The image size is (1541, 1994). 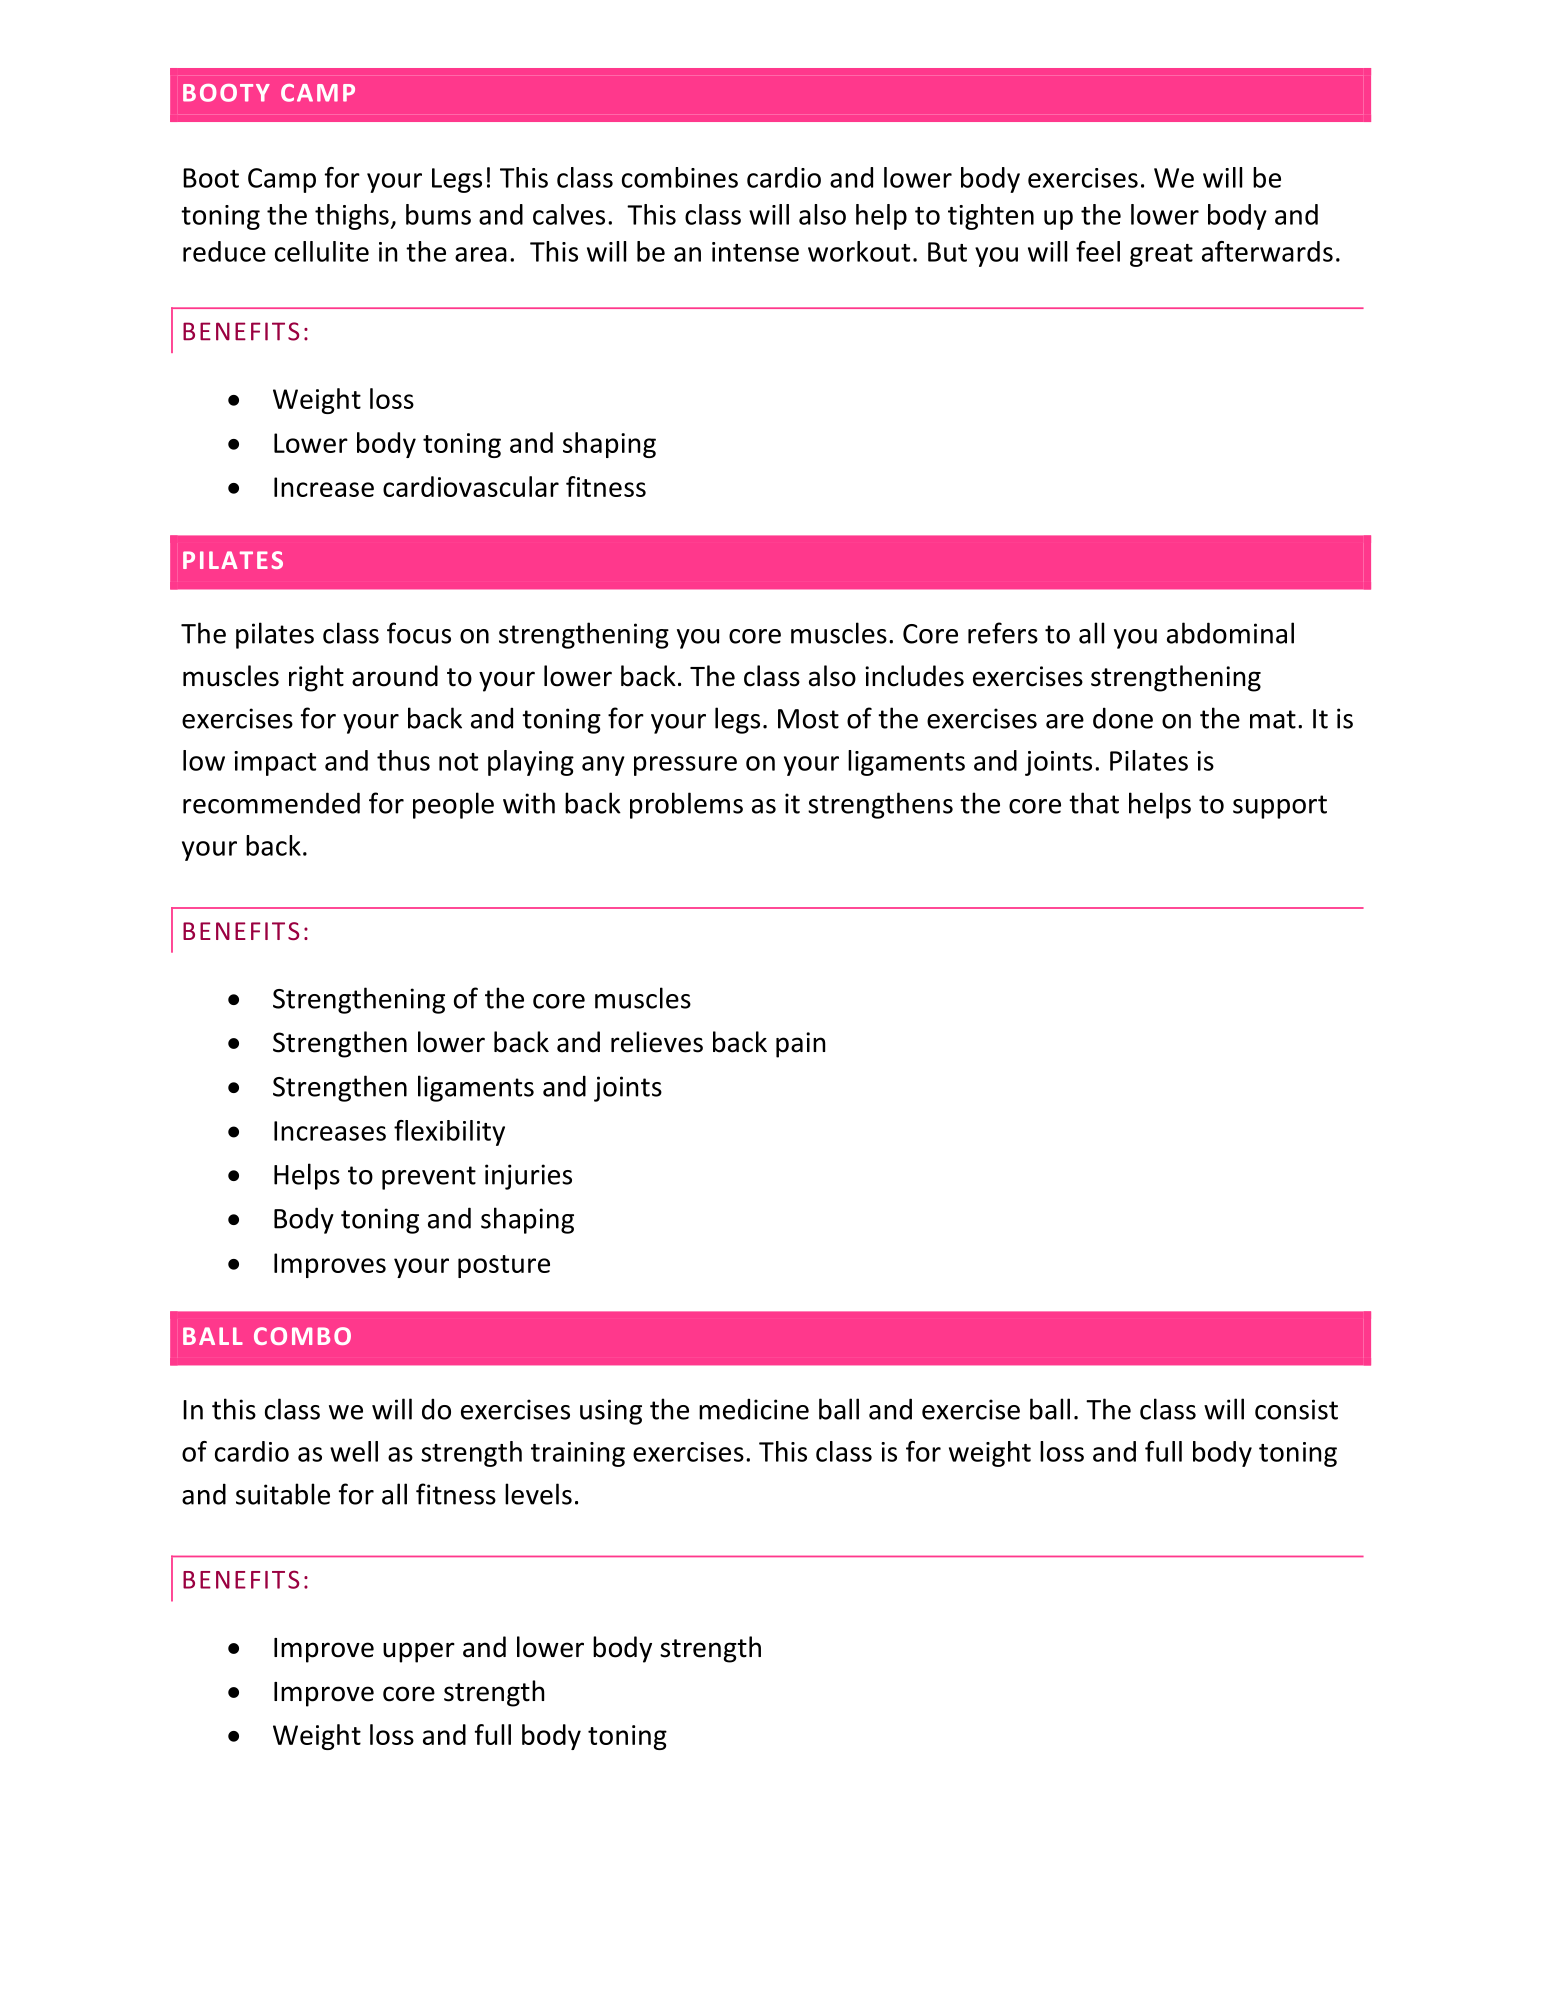 What do you see at coordinates (808, 719) in the screenshot?
I see `Most` at bounding box center [808, 719].
